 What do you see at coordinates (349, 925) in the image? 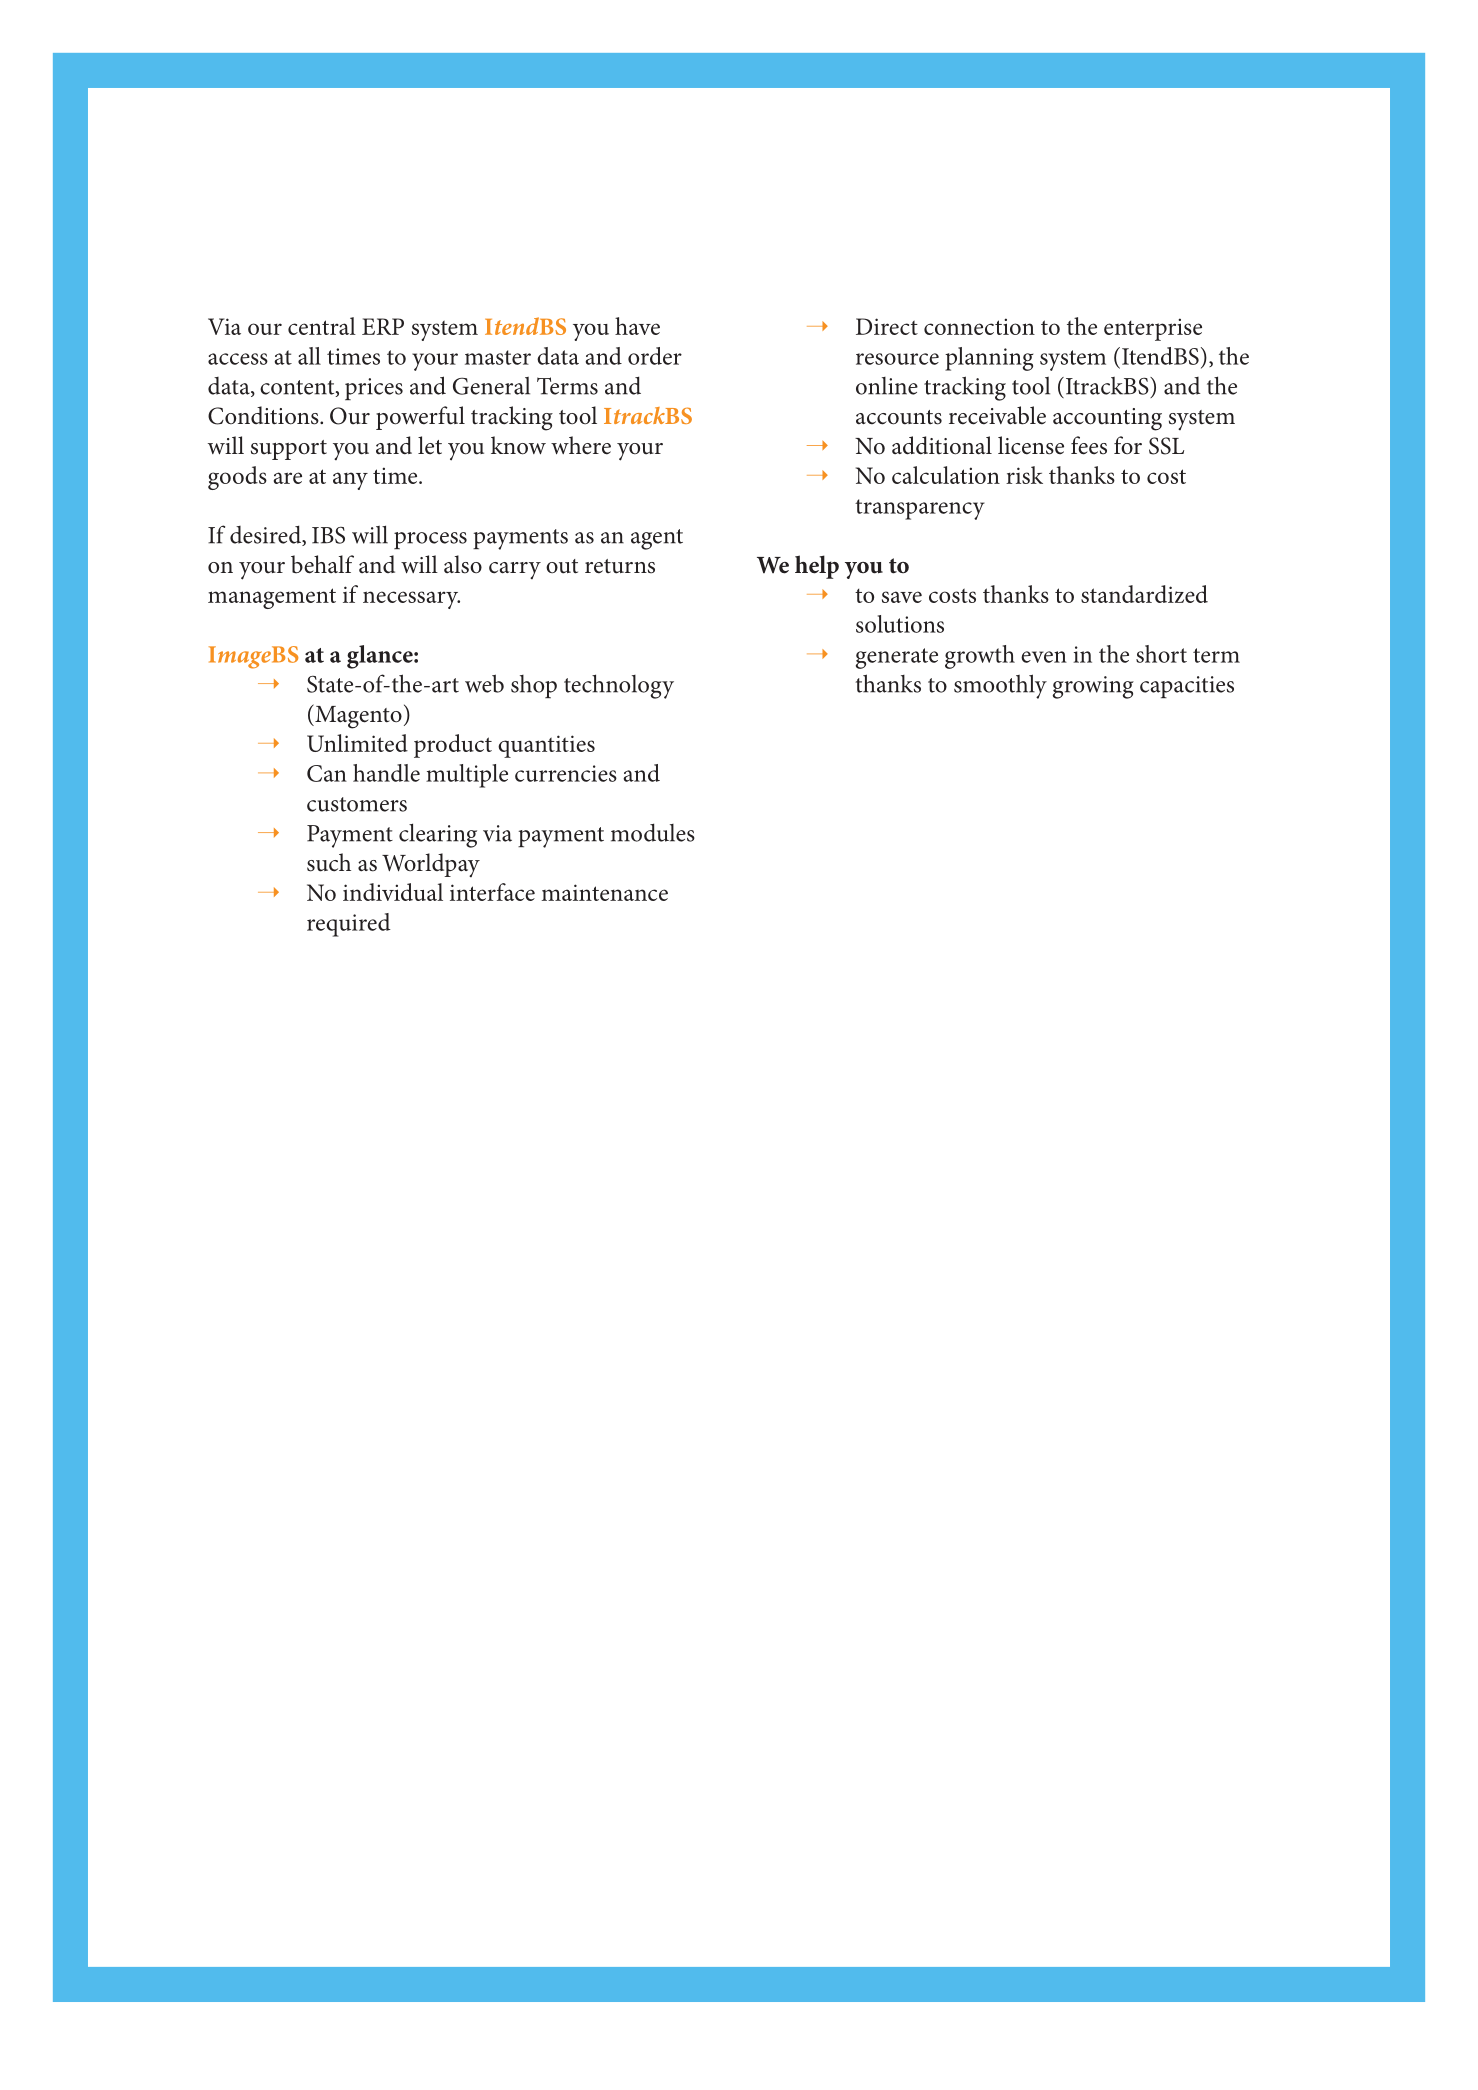
I see `required` at bounding box center [349, 925].
